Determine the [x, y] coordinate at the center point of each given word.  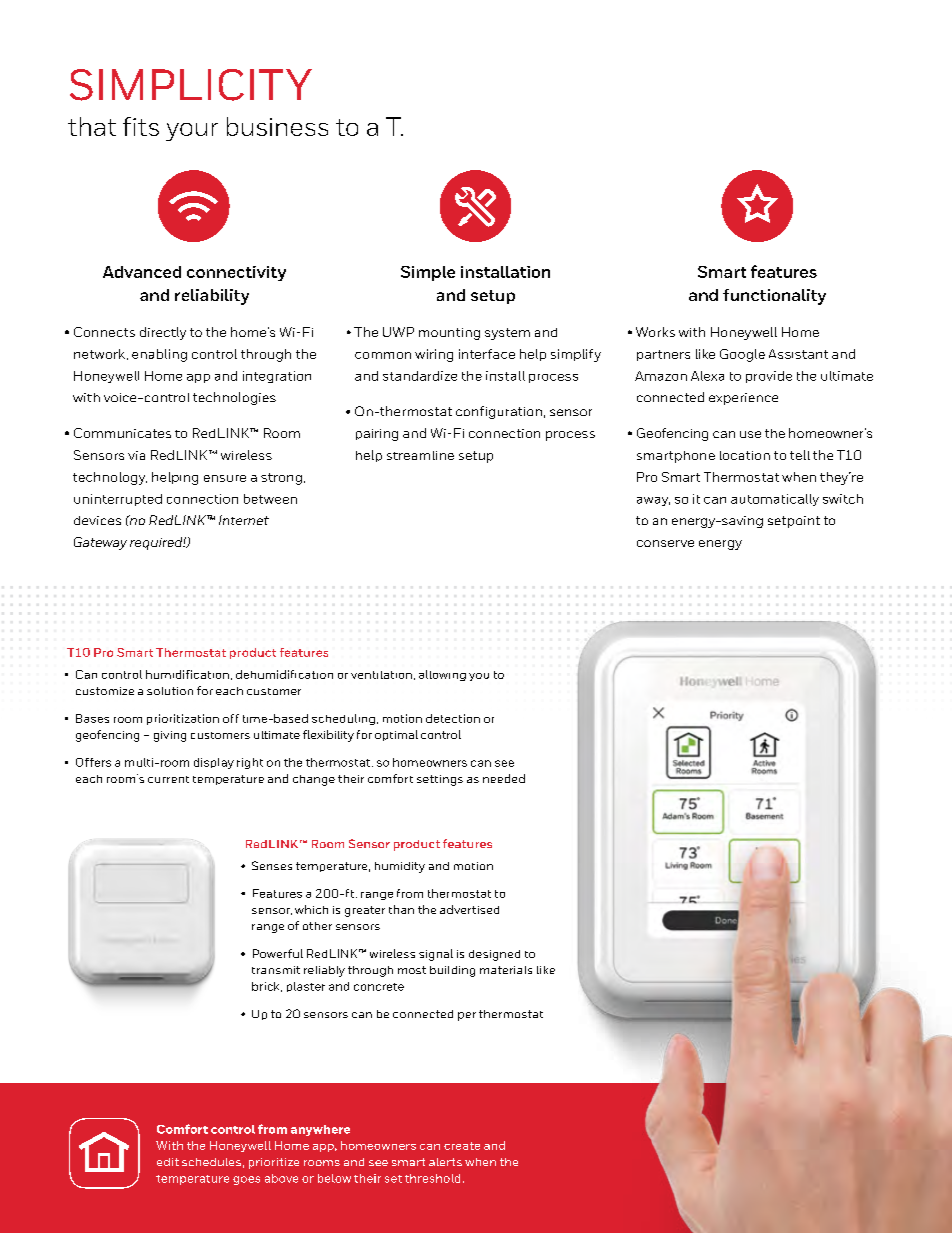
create [462, 1146]
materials [506, 970]
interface [487, 354]
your [192, 132]
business [277, 126]
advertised [469, 909]
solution [170, 691]
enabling [159, 355]
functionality [774, 297]
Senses [272, 865]
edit [168, 1162]
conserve [665, 543]
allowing [442, 675]
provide [769, 377]
